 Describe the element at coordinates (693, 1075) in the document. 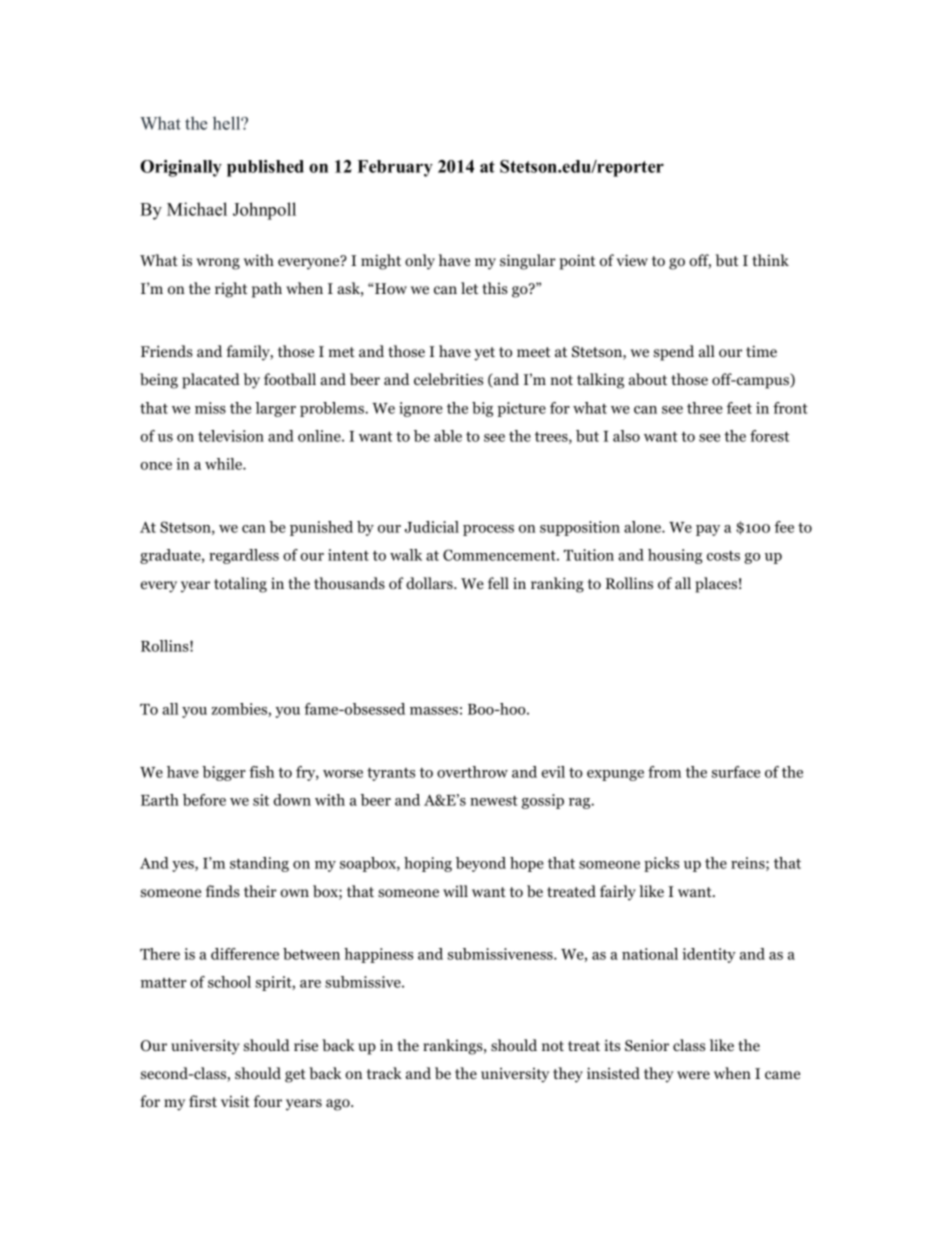

I see `were` at that location.
